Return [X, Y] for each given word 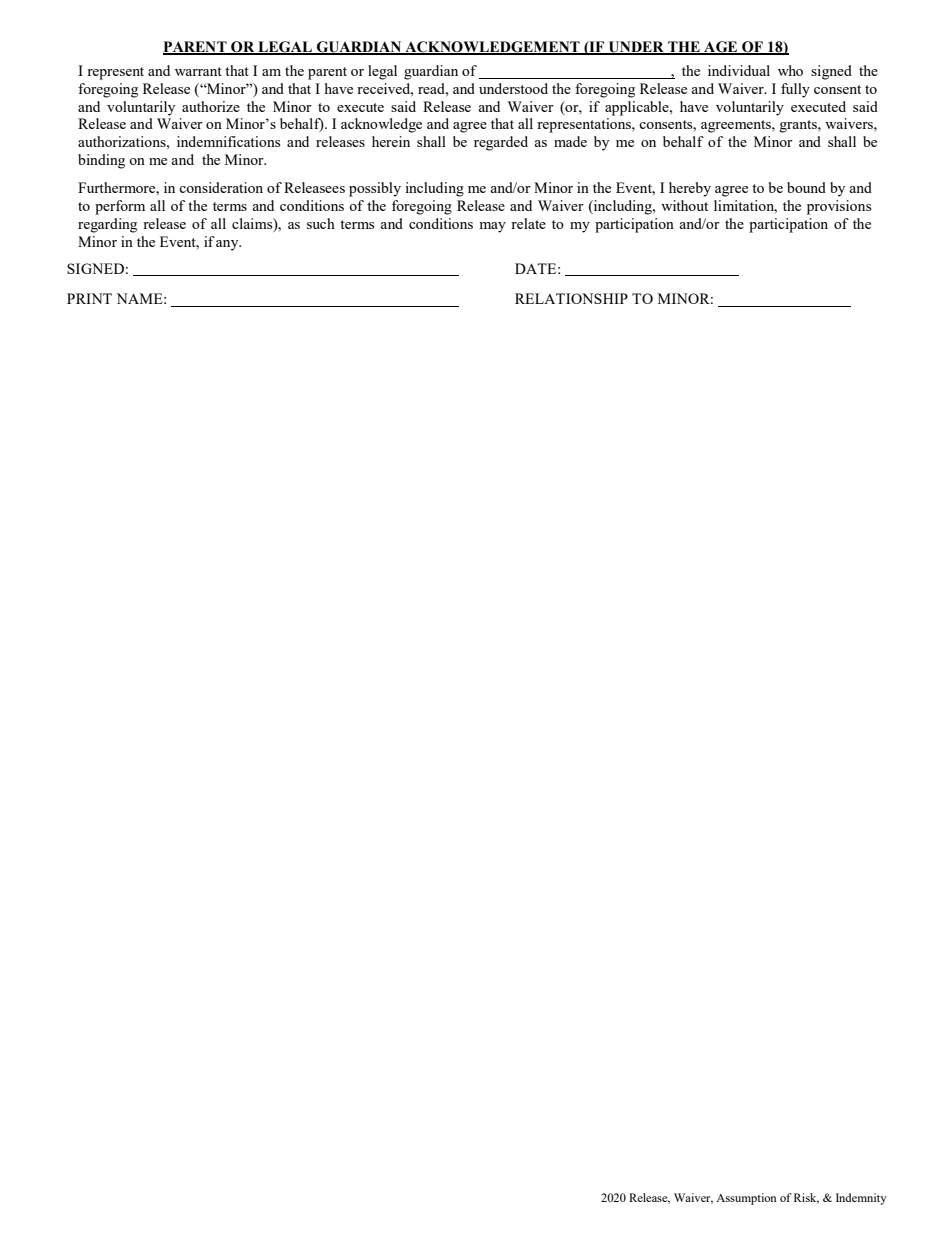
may [492, 227]
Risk [806, 1198]
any [228, 245]
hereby [690, 189]
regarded [501, 143]
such [321, 223]
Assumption [746, 1199]
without [684, 205]
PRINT [89, 298]
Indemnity [861, 1199]
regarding [107, 225]
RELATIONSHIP [571, 298]
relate [528, 223]
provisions [839, 207]
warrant [198, 71]
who [790, 70]
